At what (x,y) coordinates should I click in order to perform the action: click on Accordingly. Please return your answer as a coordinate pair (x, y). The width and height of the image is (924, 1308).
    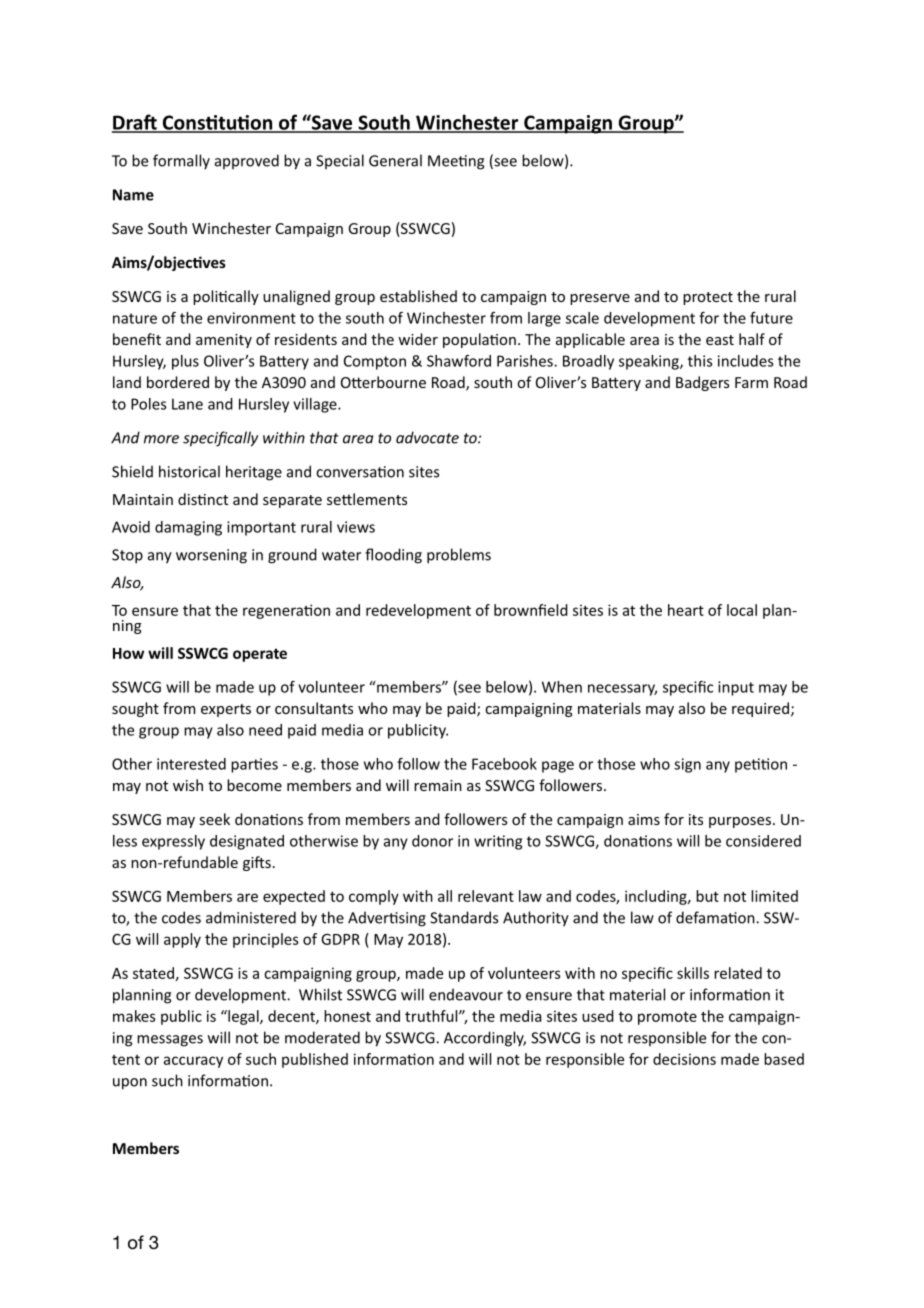
    Looking at the image, I should click on (485, 1039).
